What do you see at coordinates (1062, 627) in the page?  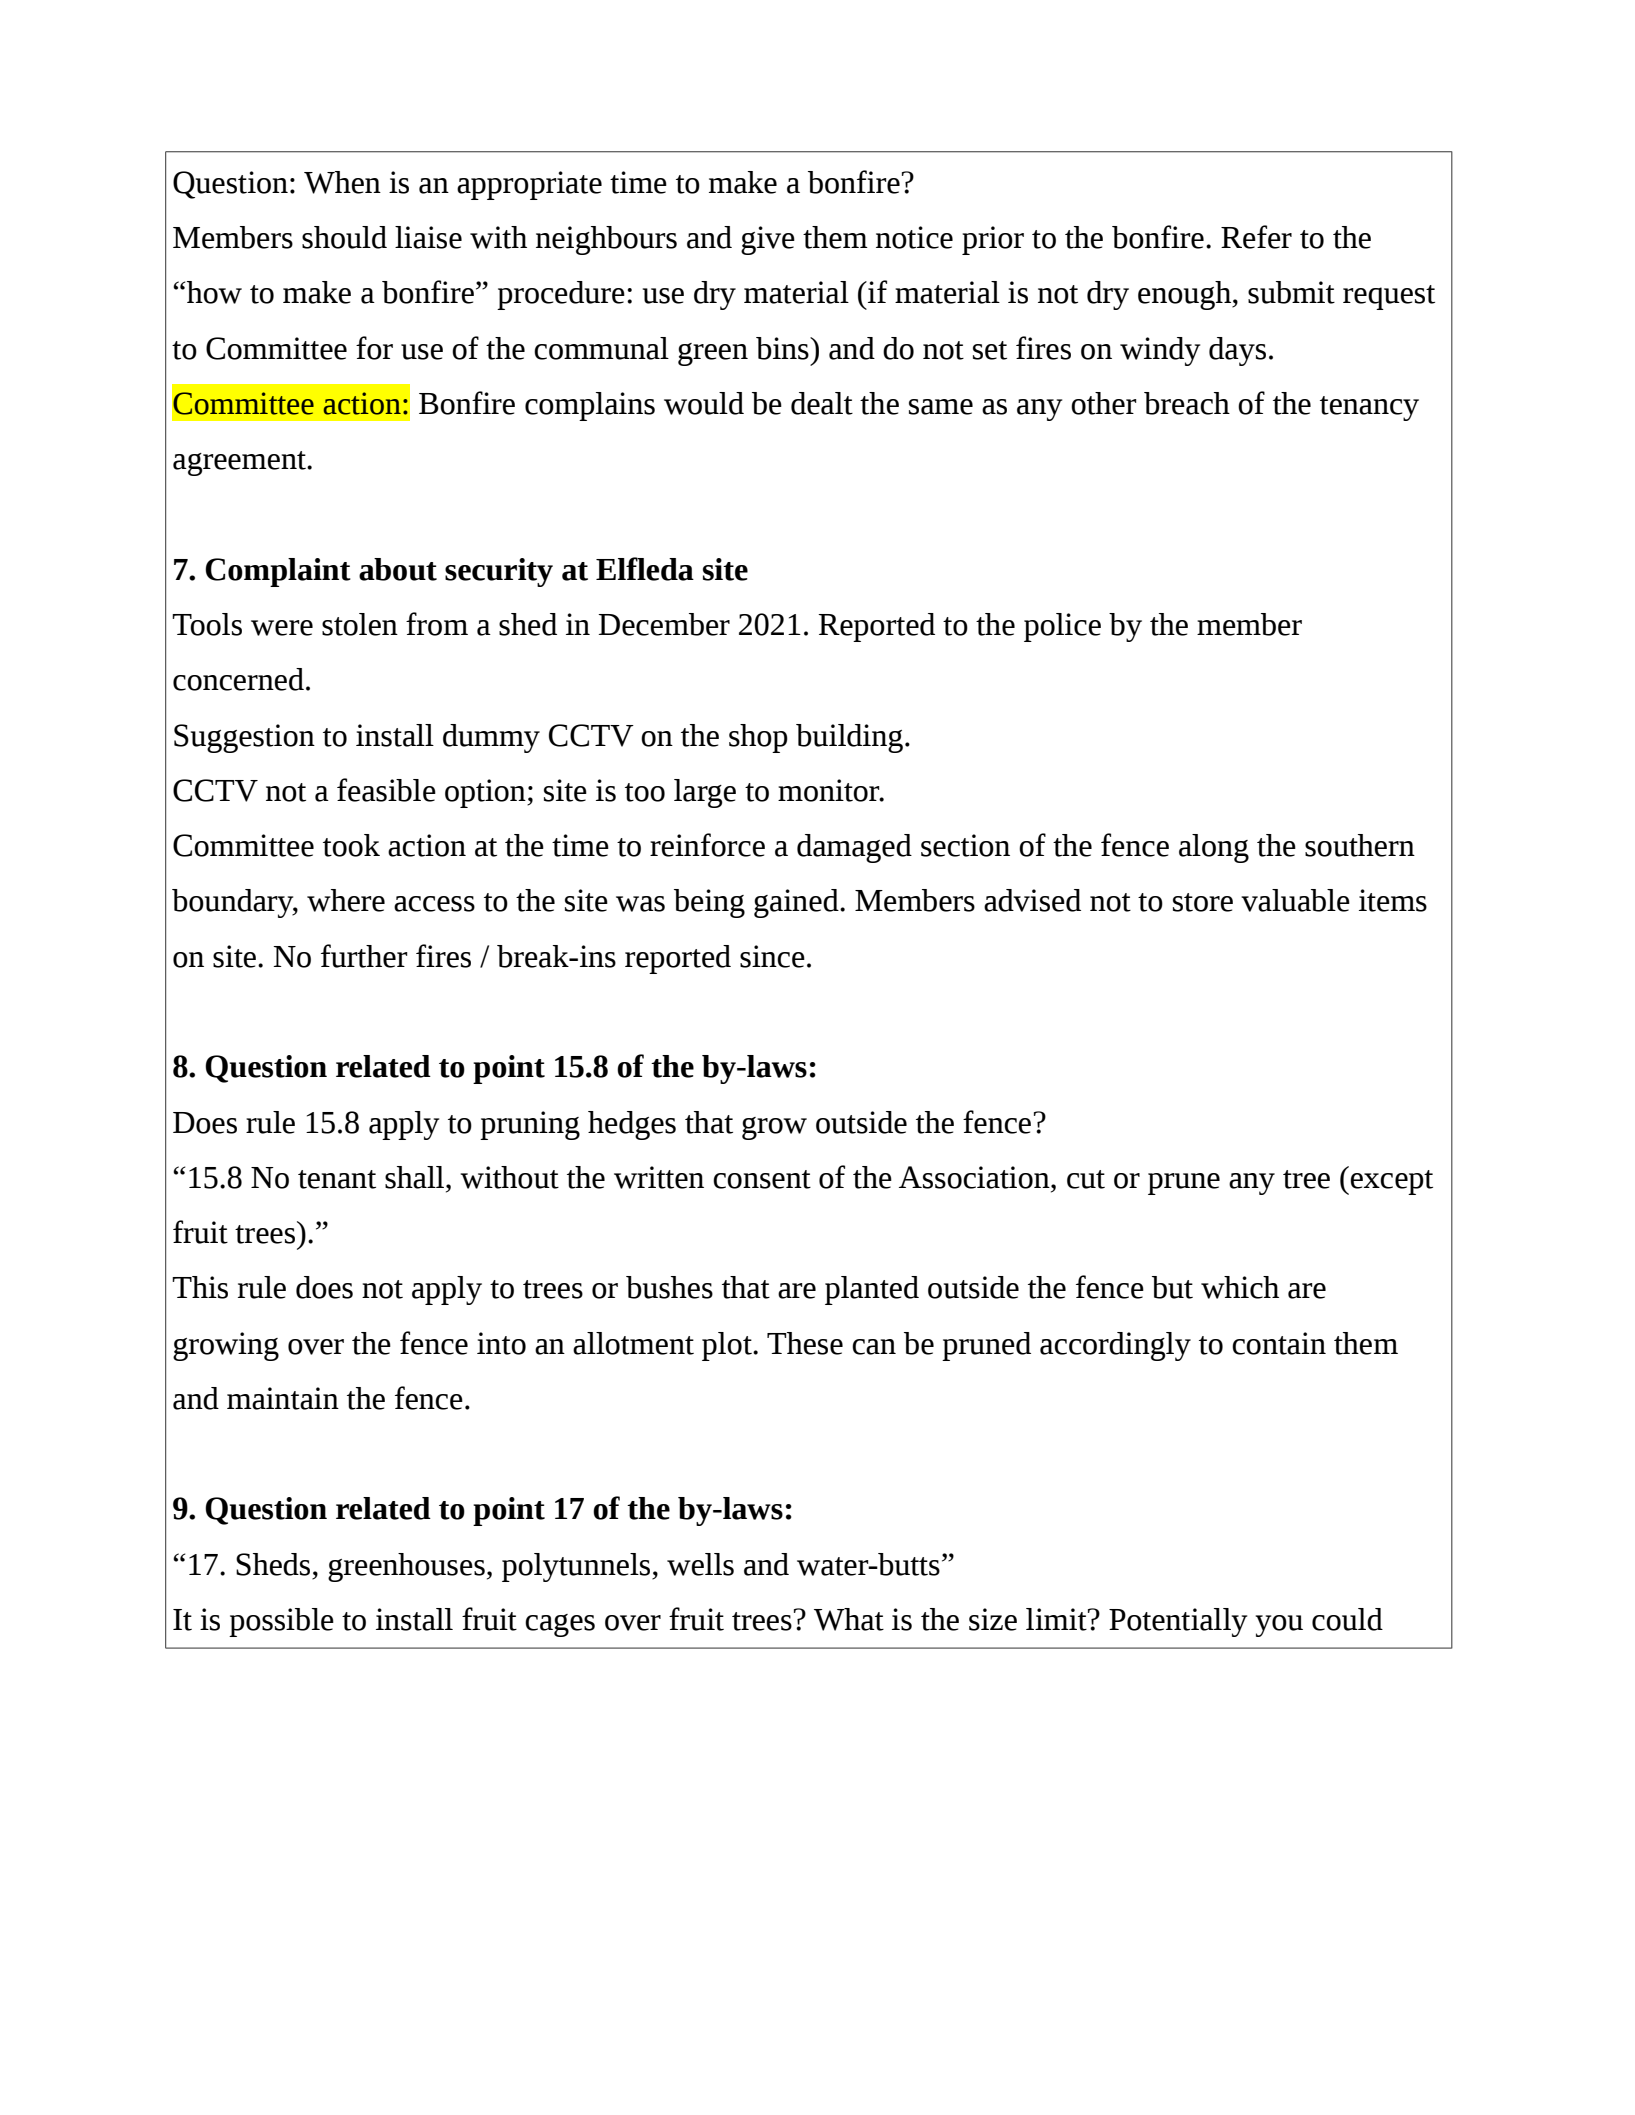 I see `police` at bounding box center [1062, 627].
